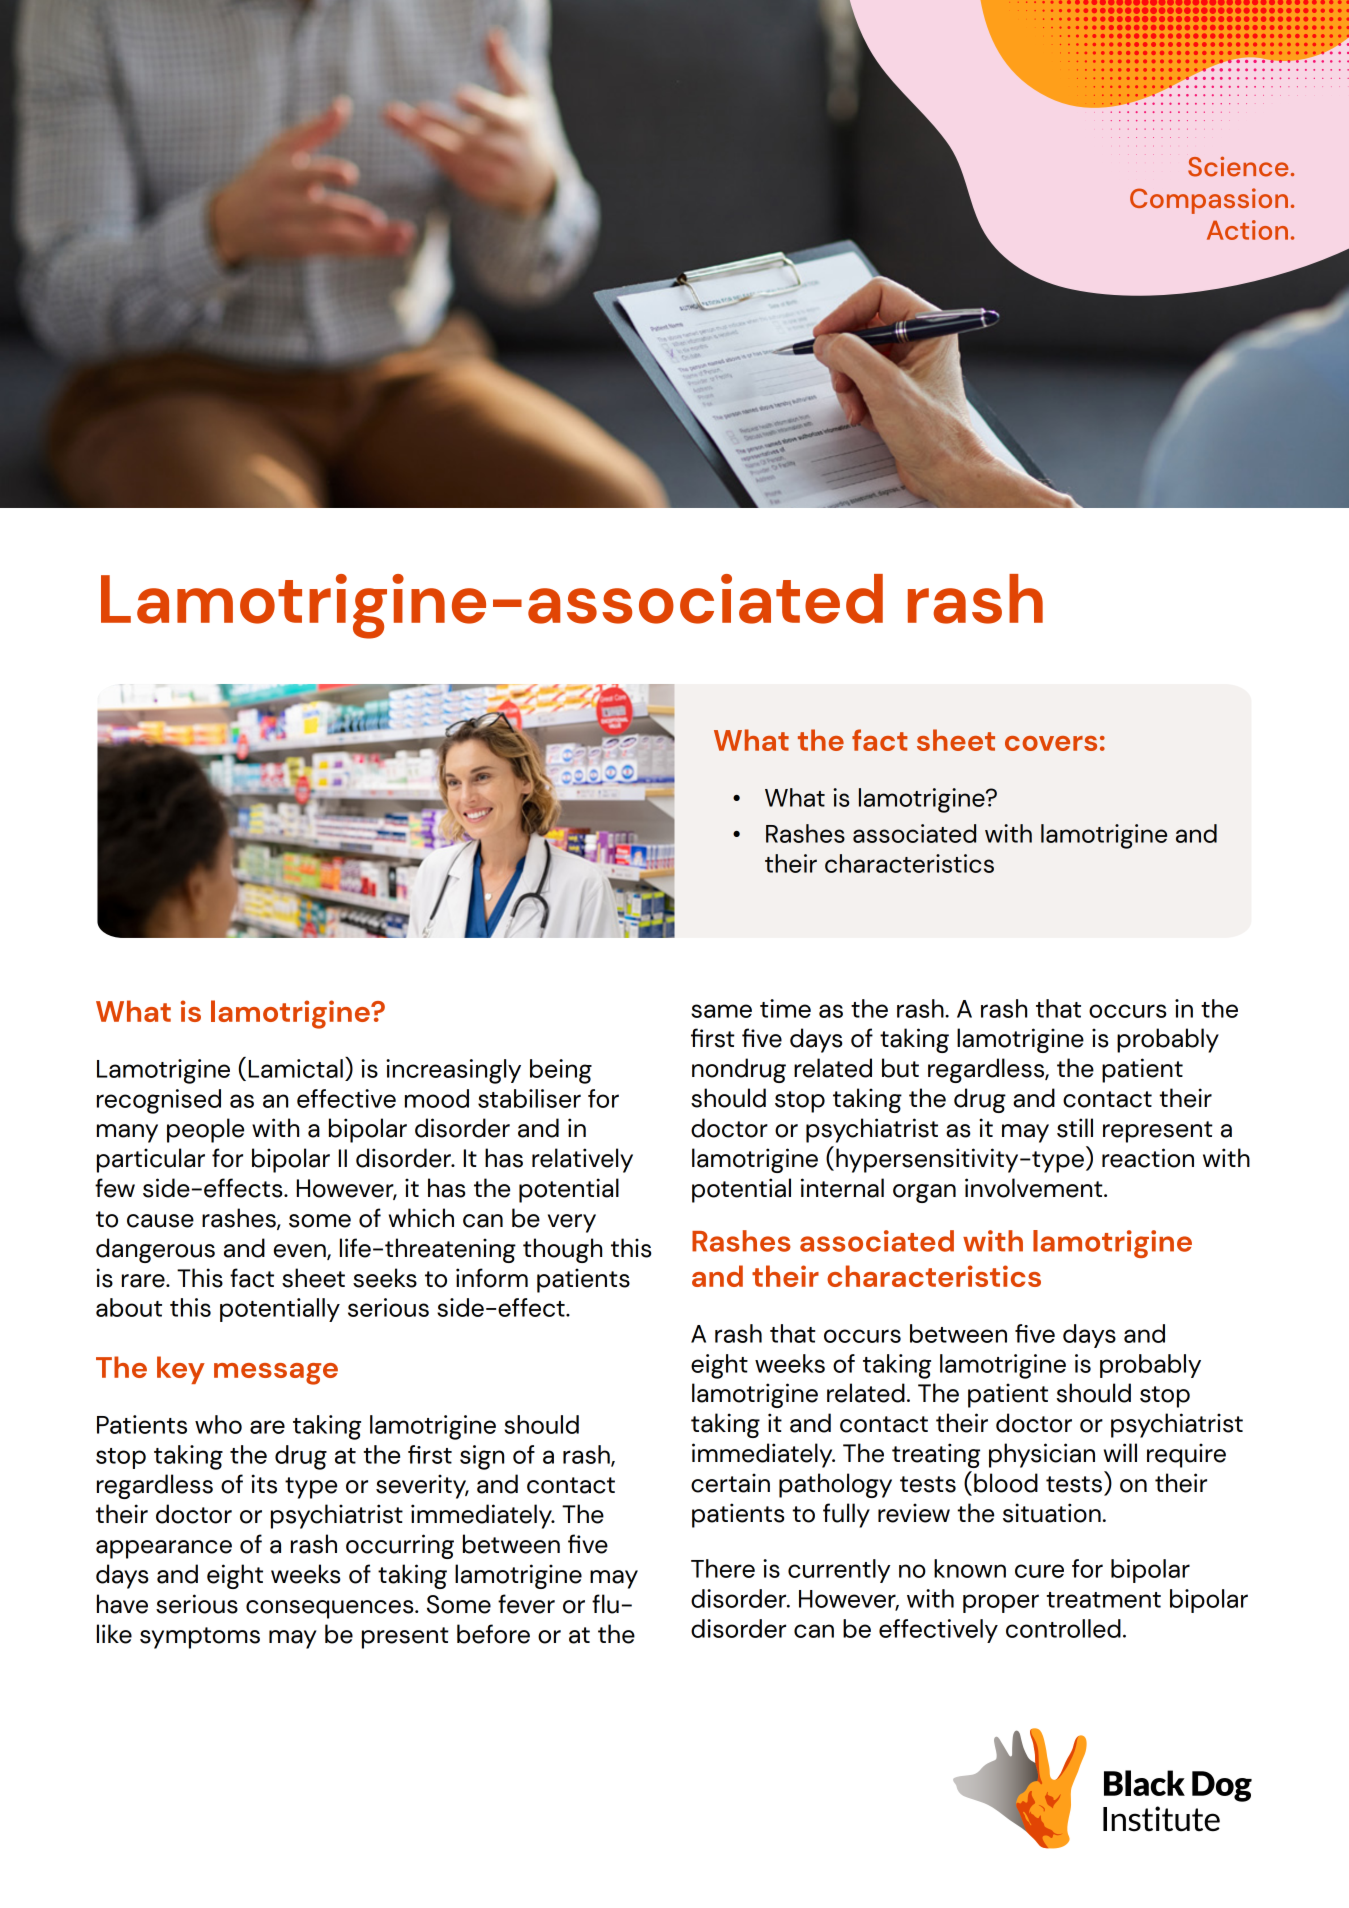 Image resolution: width=1349 pixels, height=1908 pixels. What do you see at coordinates (582, 1160) in the screenshot?
I see `relatively` at bounding box center [582, 1160].
